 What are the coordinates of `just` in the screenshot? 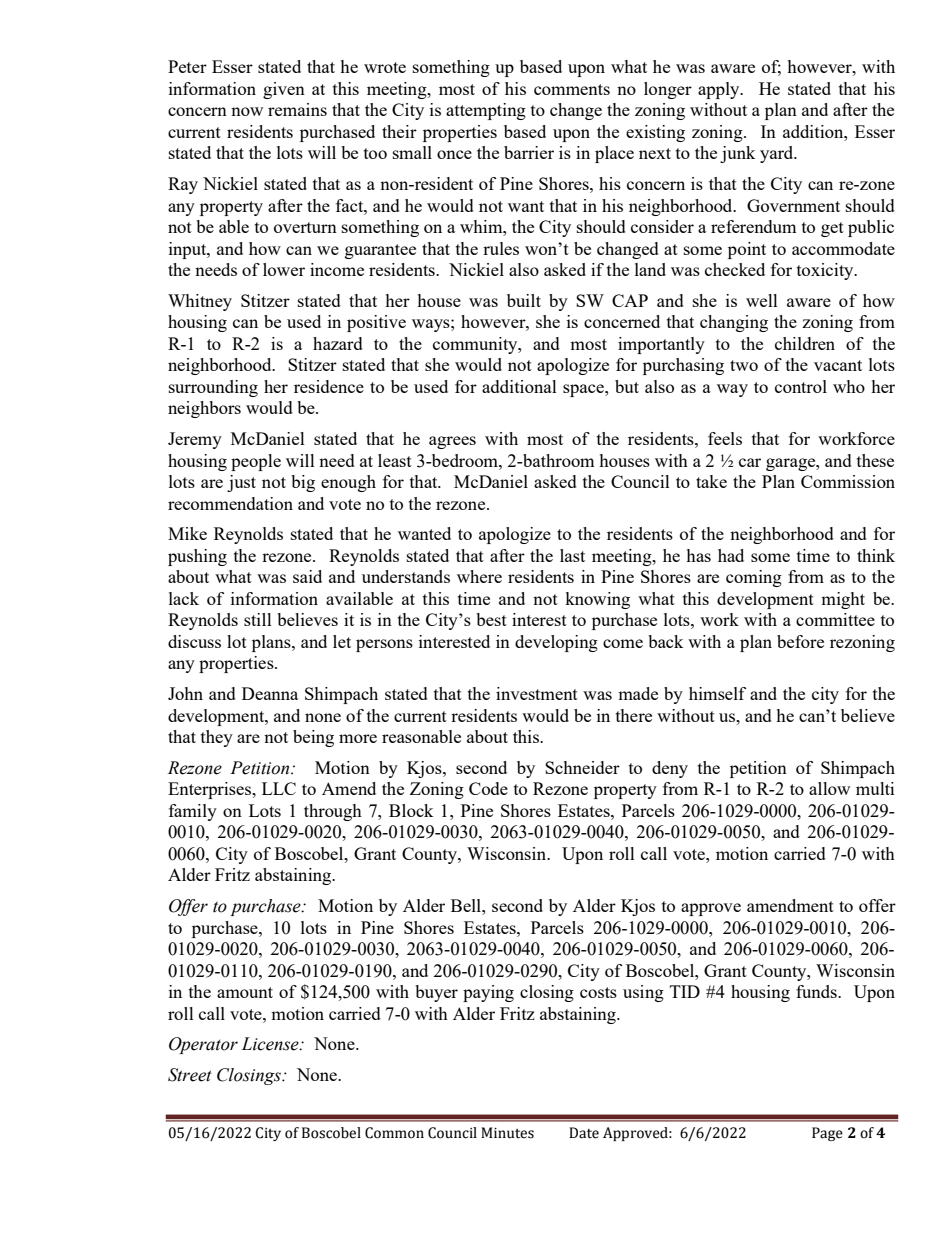 It's located at (241, 483).
